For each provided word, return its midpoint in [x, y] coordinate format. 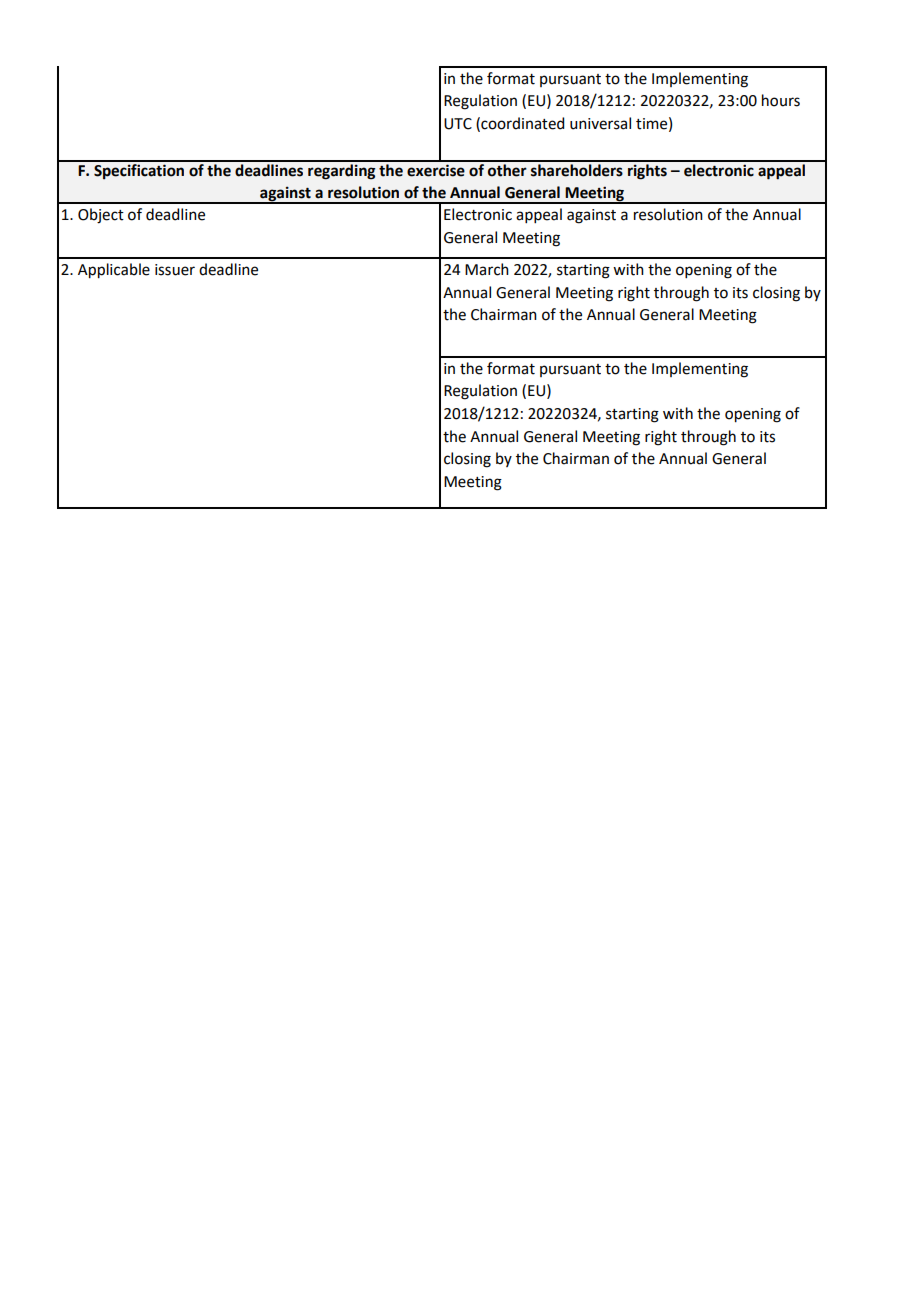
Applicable [114, 271]
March [487, 269]
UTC [458, 124]
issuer [175, 270]
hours [781, 100]
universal [600, 123]
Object [101, 216]
